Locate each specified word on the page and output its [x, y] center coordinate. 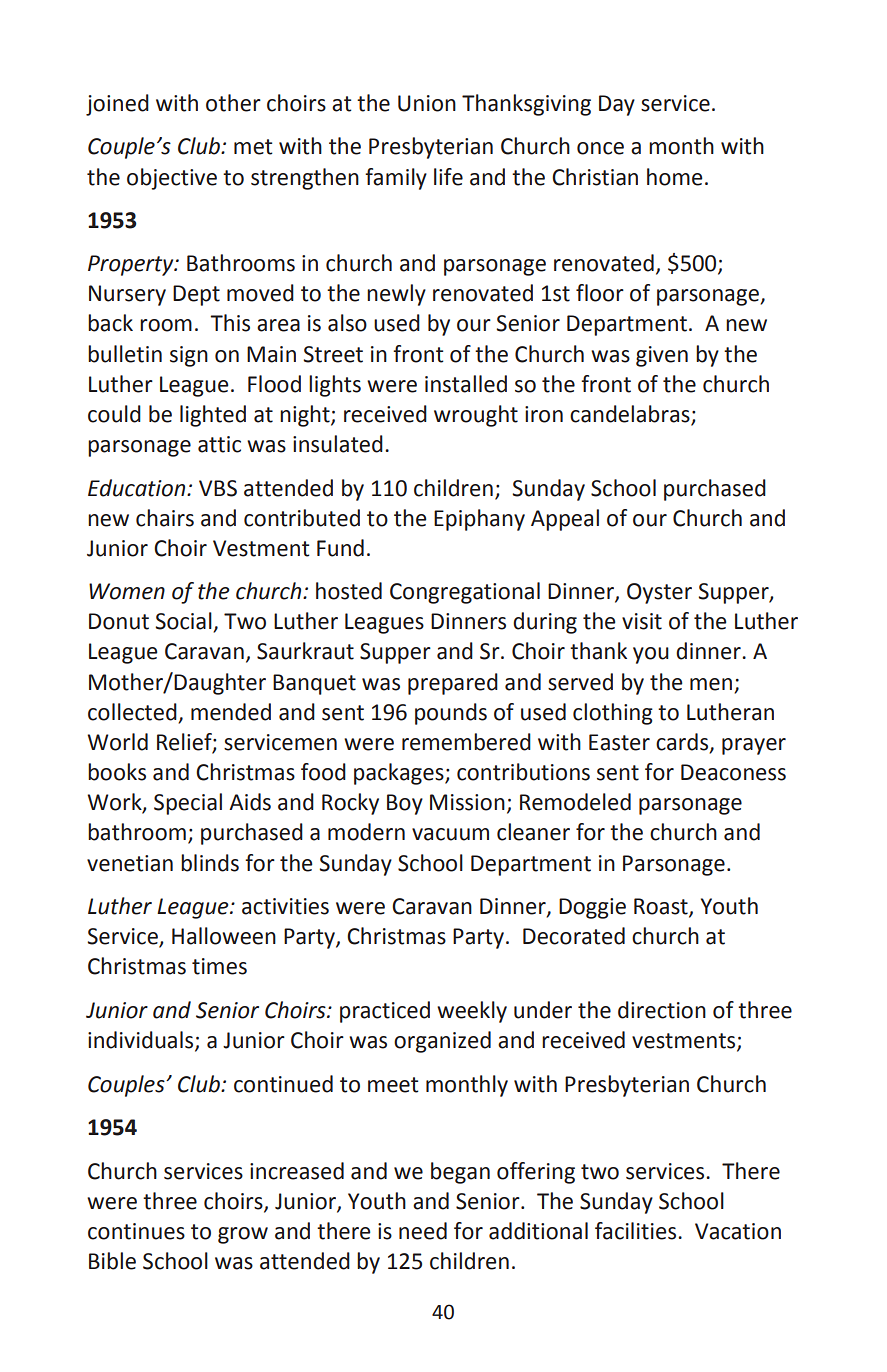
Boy [405, 804]
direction [662, 1010]
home [675, 177]
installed [466, 384]
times [219, 966]
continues [136, 1231]
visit [642, 621]
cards [683, 743]
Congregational [465, 593]
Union [427, 103]
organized [442, 1042]
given [662, 356]
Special [188, 804]
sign [189, 356]
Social [184, 622]
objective [172, 179]
